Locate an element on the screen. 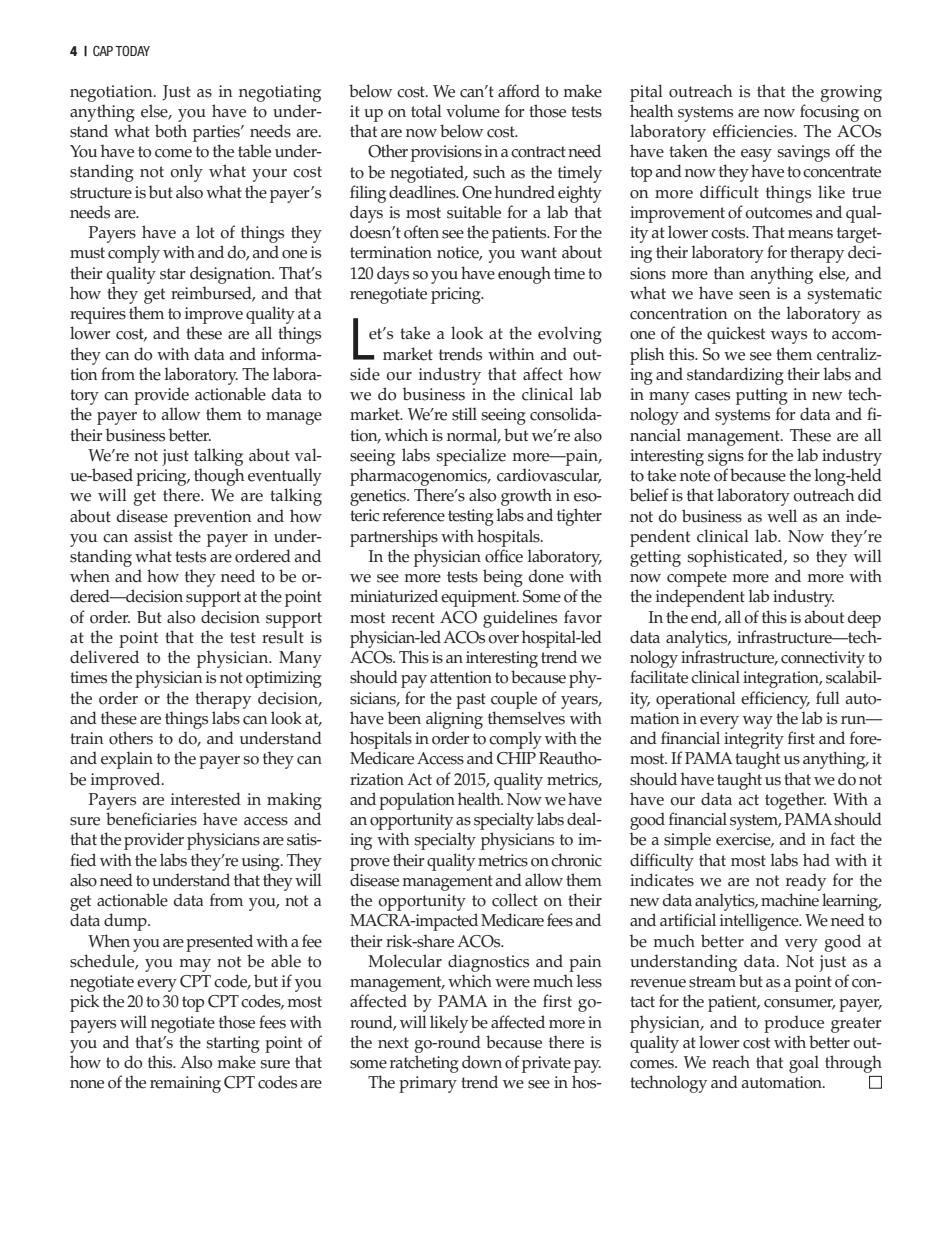 The image size is (952, 1233). afford is located at coordinates (519, 91).
